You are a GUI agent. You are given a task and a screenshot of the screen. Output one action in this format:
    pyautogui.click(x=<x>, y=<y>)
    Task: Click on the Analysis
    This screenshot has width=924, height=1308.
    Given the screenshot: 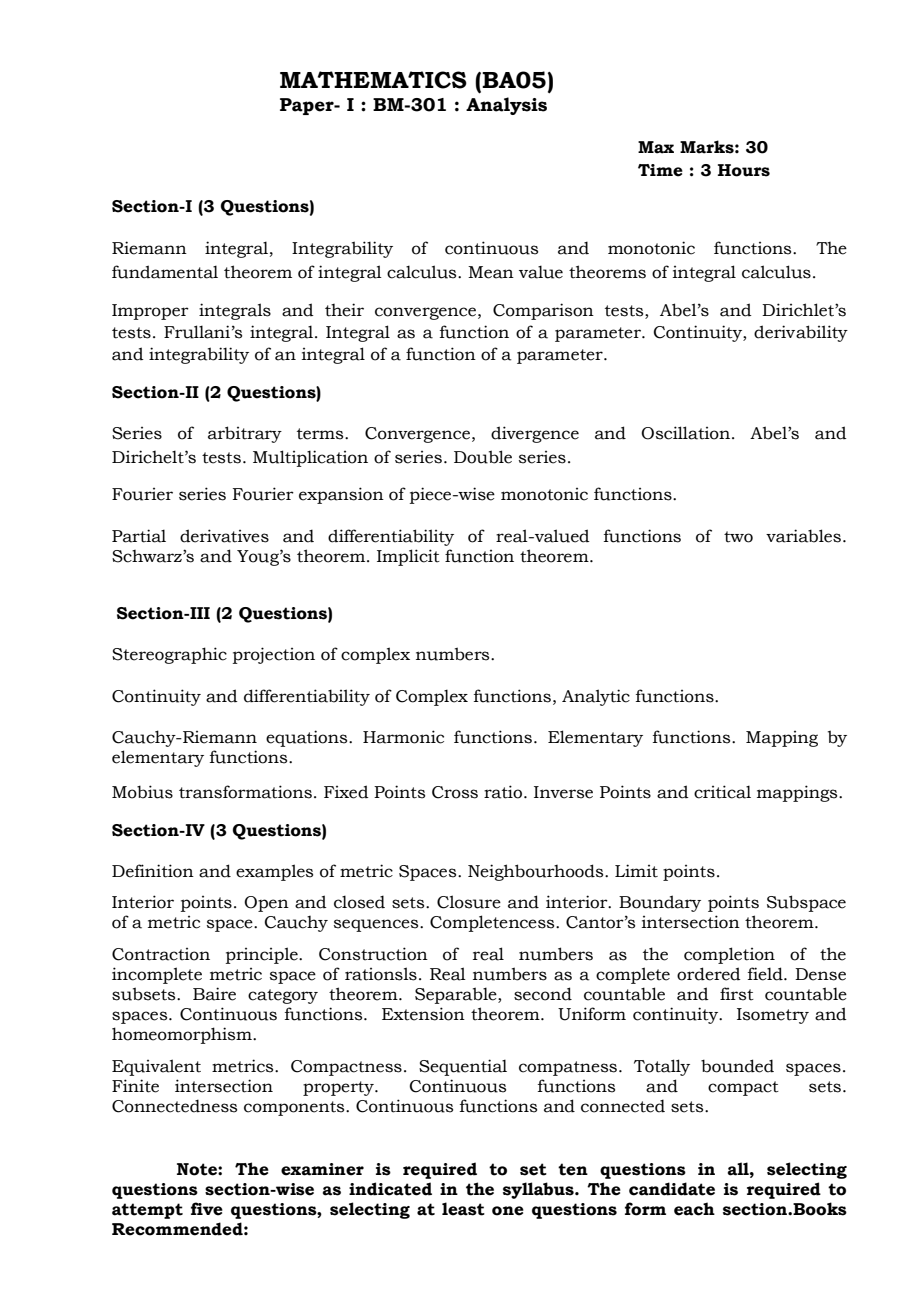 What is the action you would take?
    pyautogui.click(x=506, y=106)
